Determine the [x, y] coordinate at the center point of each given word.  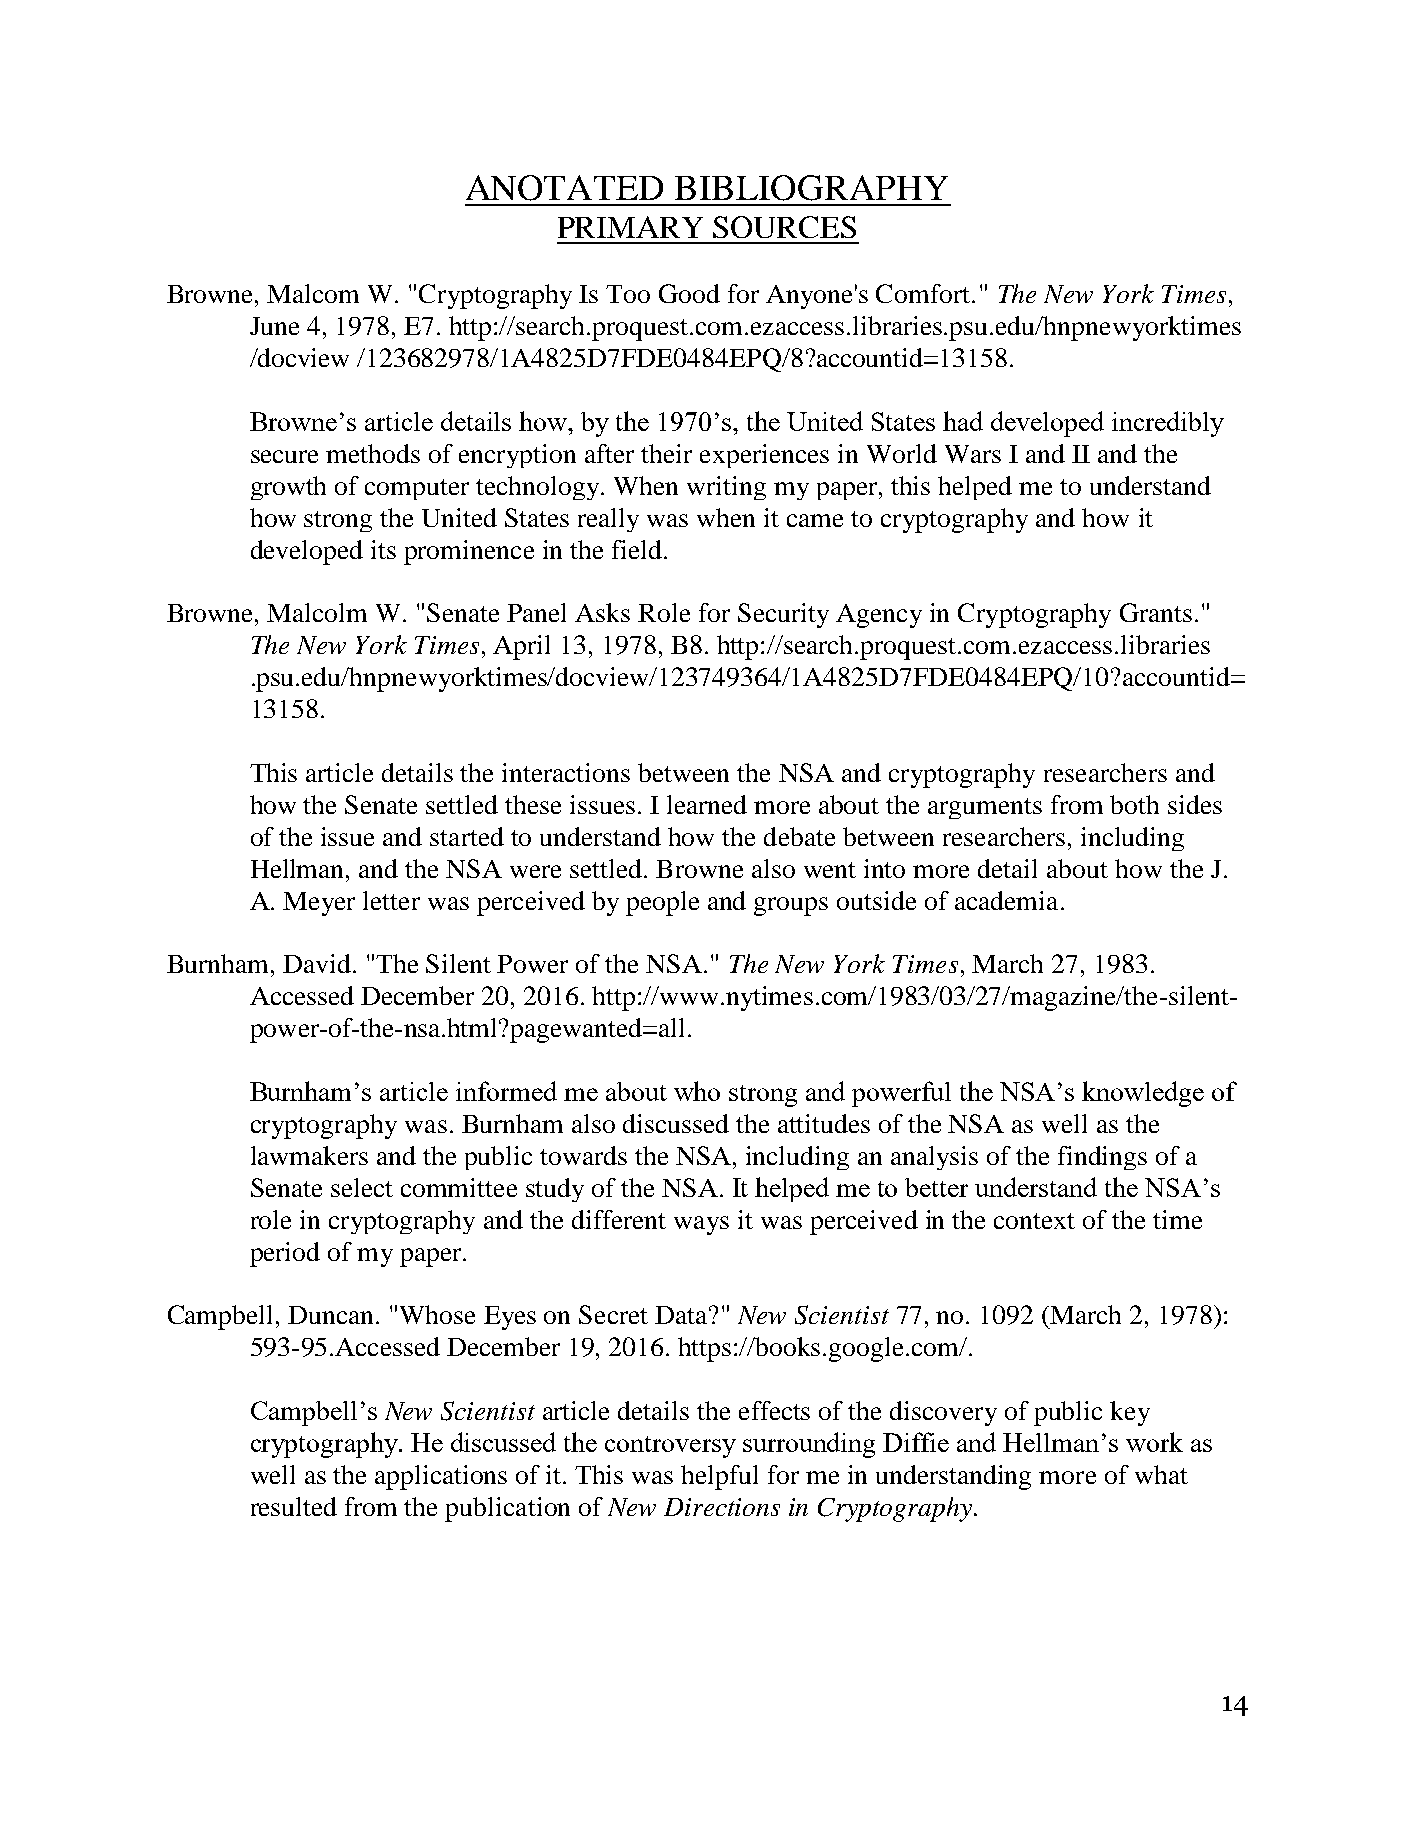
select [362, 1187]
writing [726, 488]
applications [441, 1477]
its [383, 549]
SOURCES [784, 227]
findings [1102, 1158]
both [1134, 804]
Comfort [924, 293]
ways [701, 1225]
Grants [1156, 612]
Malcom [313, 293]
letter [391, 900]
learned [707, 804]
